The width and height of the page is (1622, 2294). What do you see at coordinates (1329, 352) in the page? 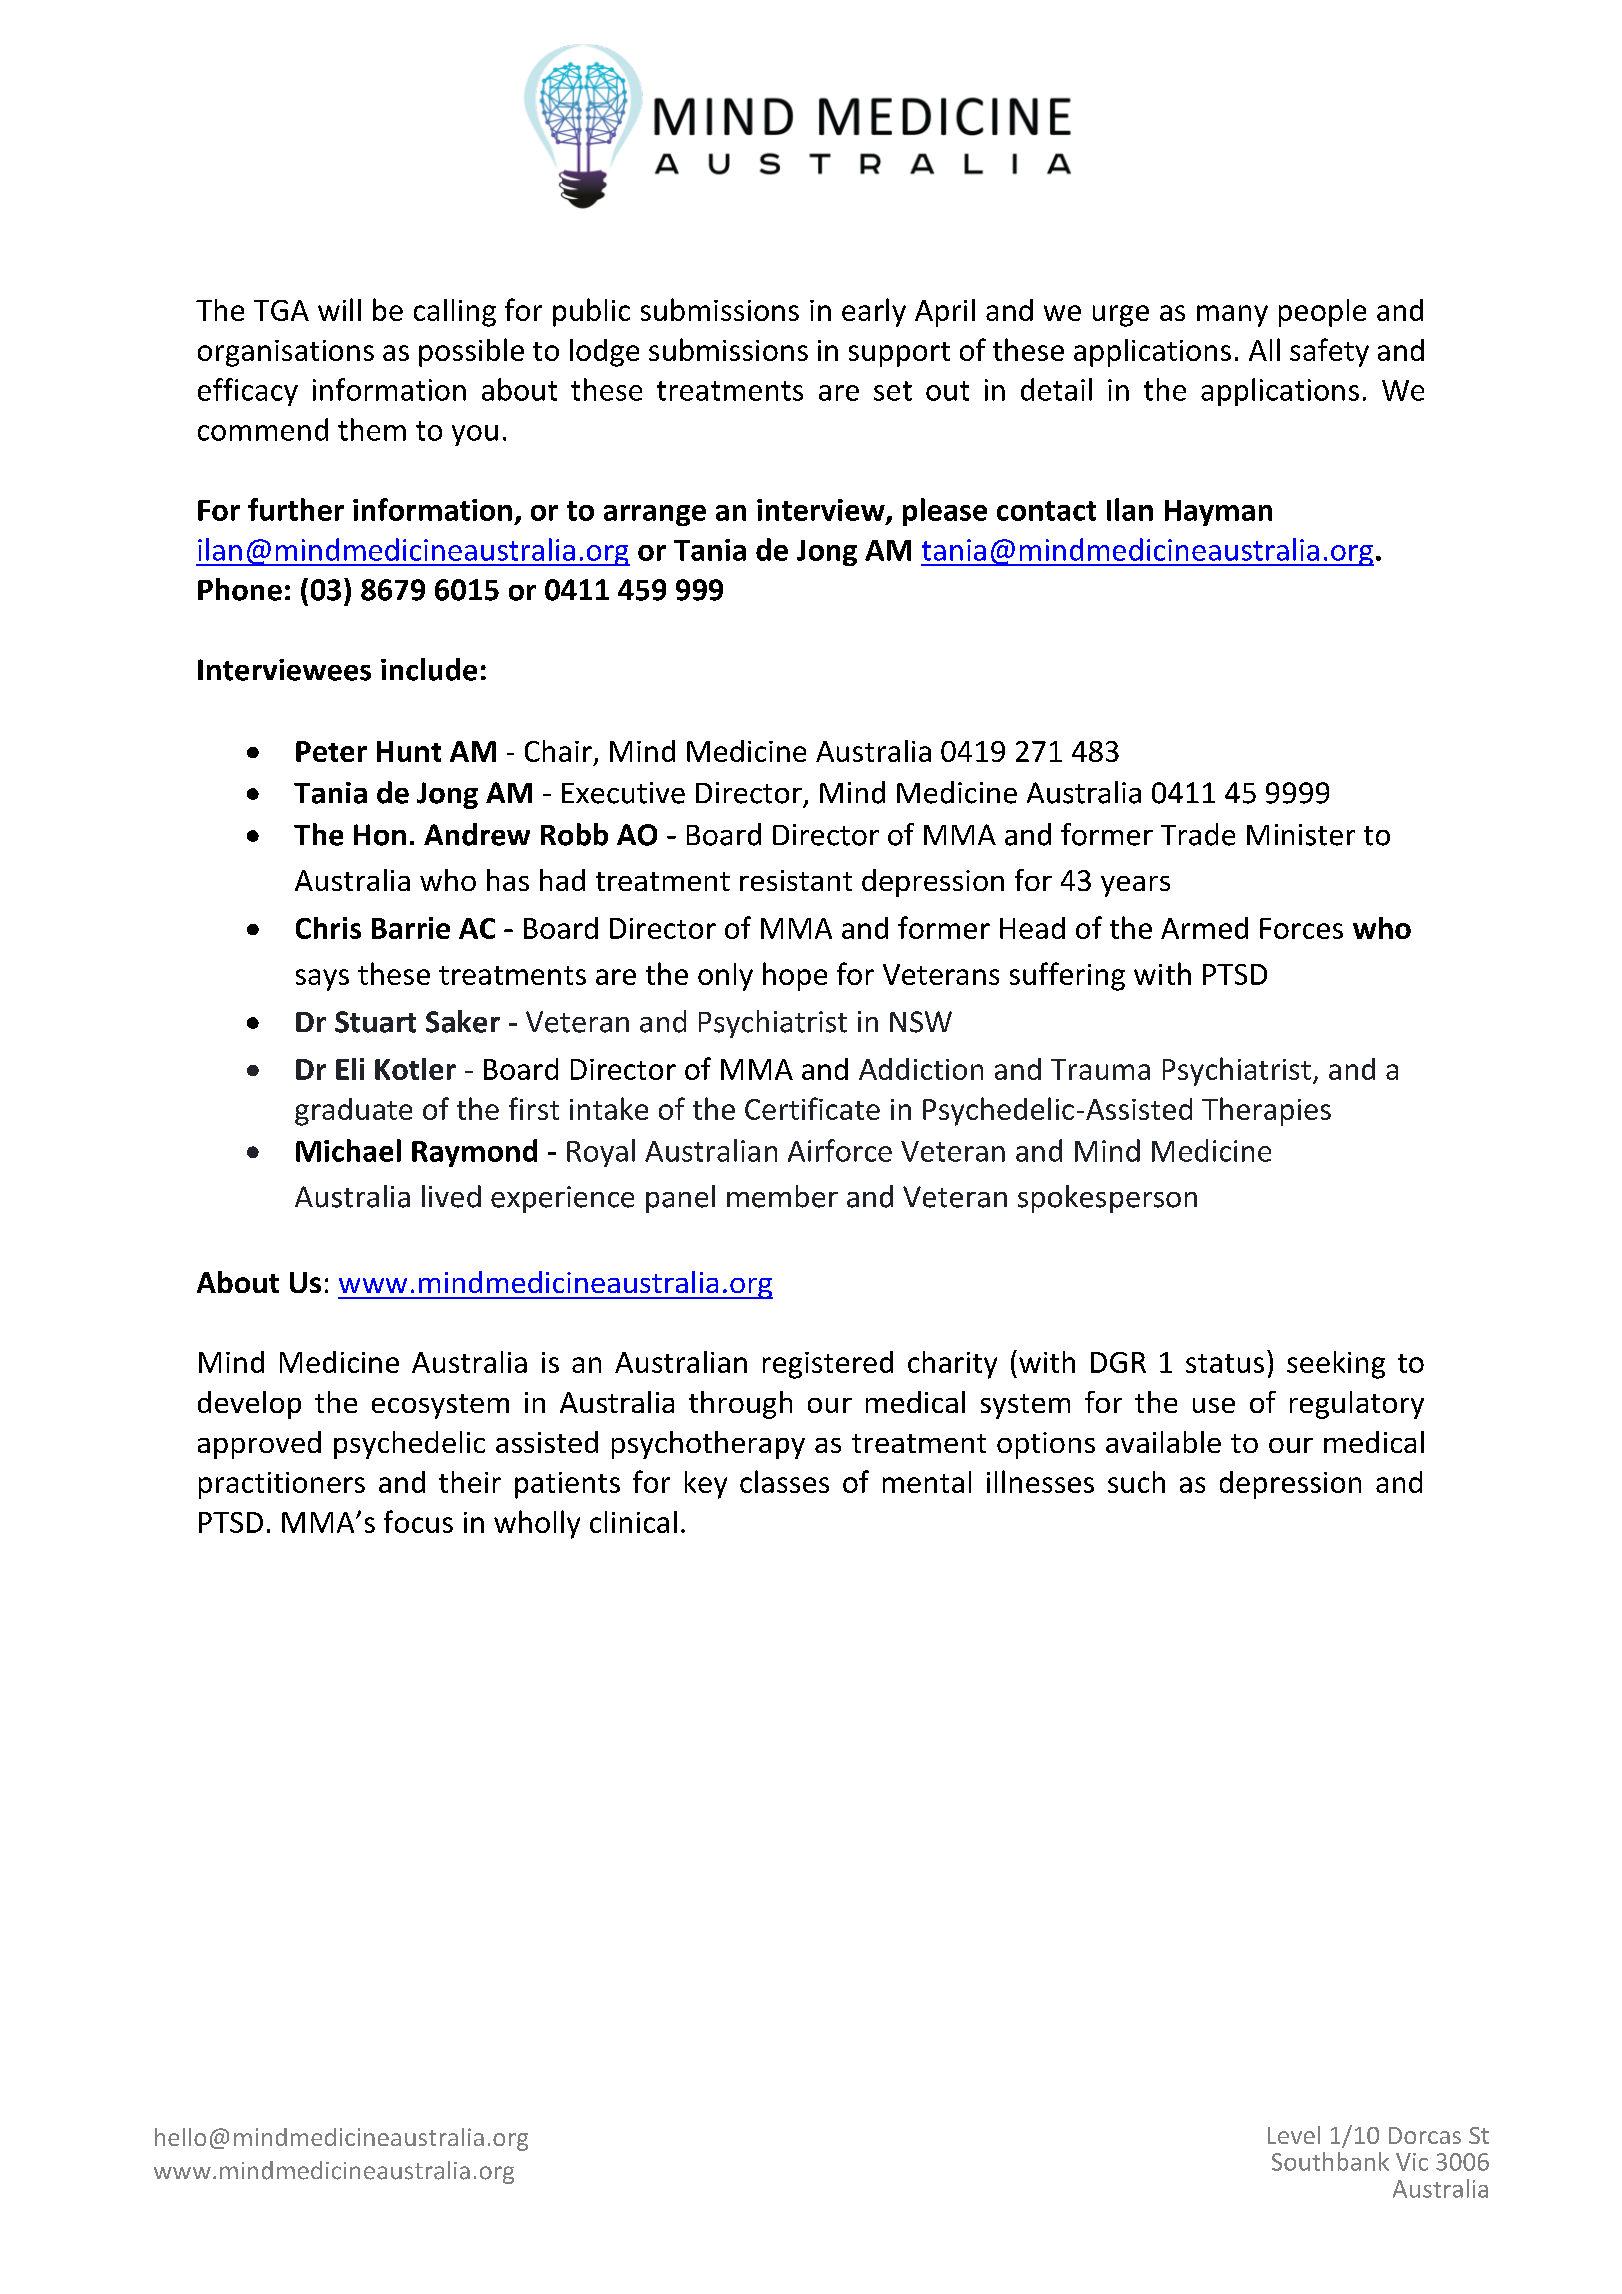
I see `safety` at bounding box center [1329, 352].
